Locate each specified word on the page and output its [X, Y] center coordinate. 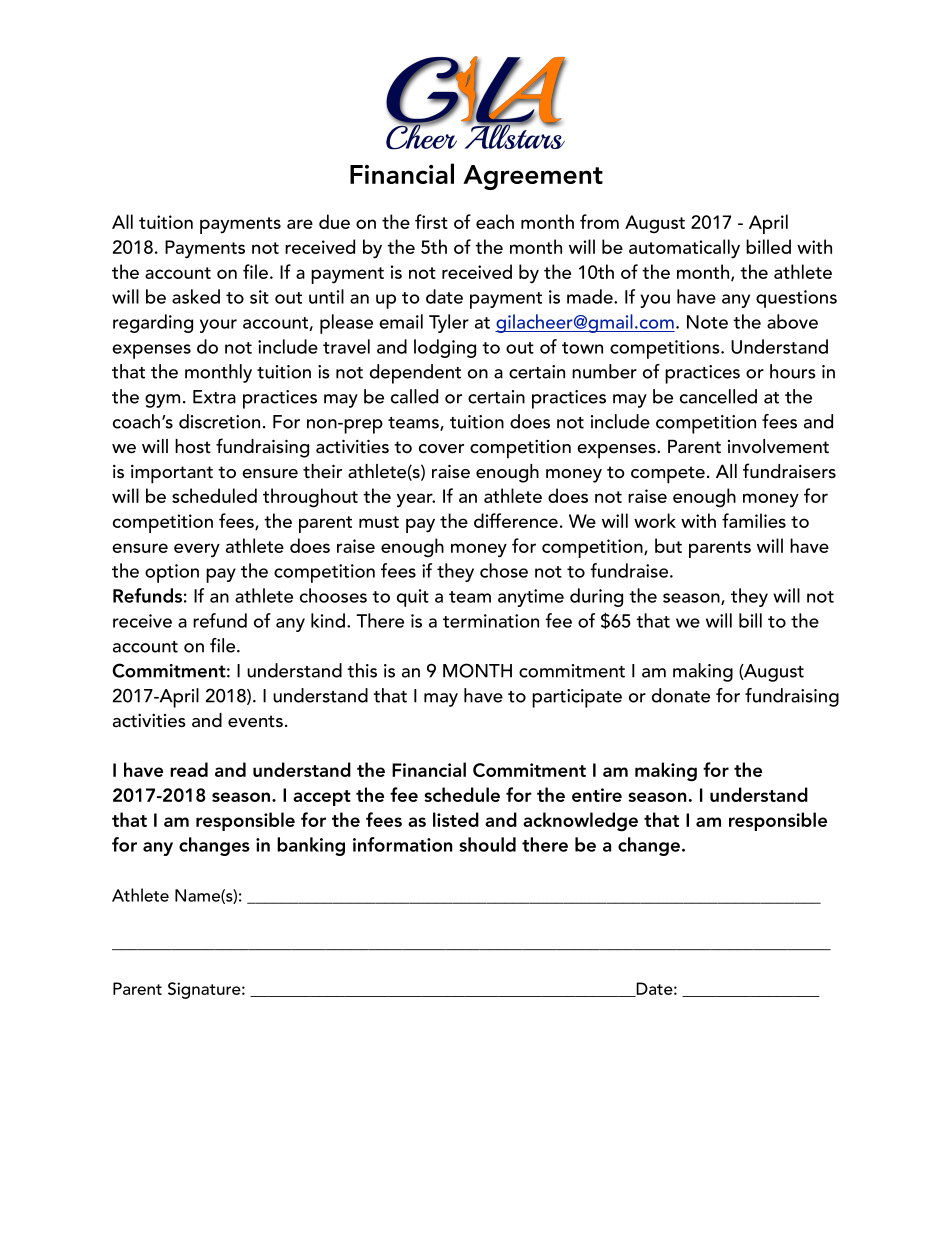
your [218, 326]
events [255, 721]
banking [311, 846]
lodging [445, 348]
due [334, 221]
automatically [684, 249]
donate [681, 695]
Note [707, 322]
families [754, 520]
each [495, 221]
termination [491, 621]
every [197, 550]
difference [516, 520]
